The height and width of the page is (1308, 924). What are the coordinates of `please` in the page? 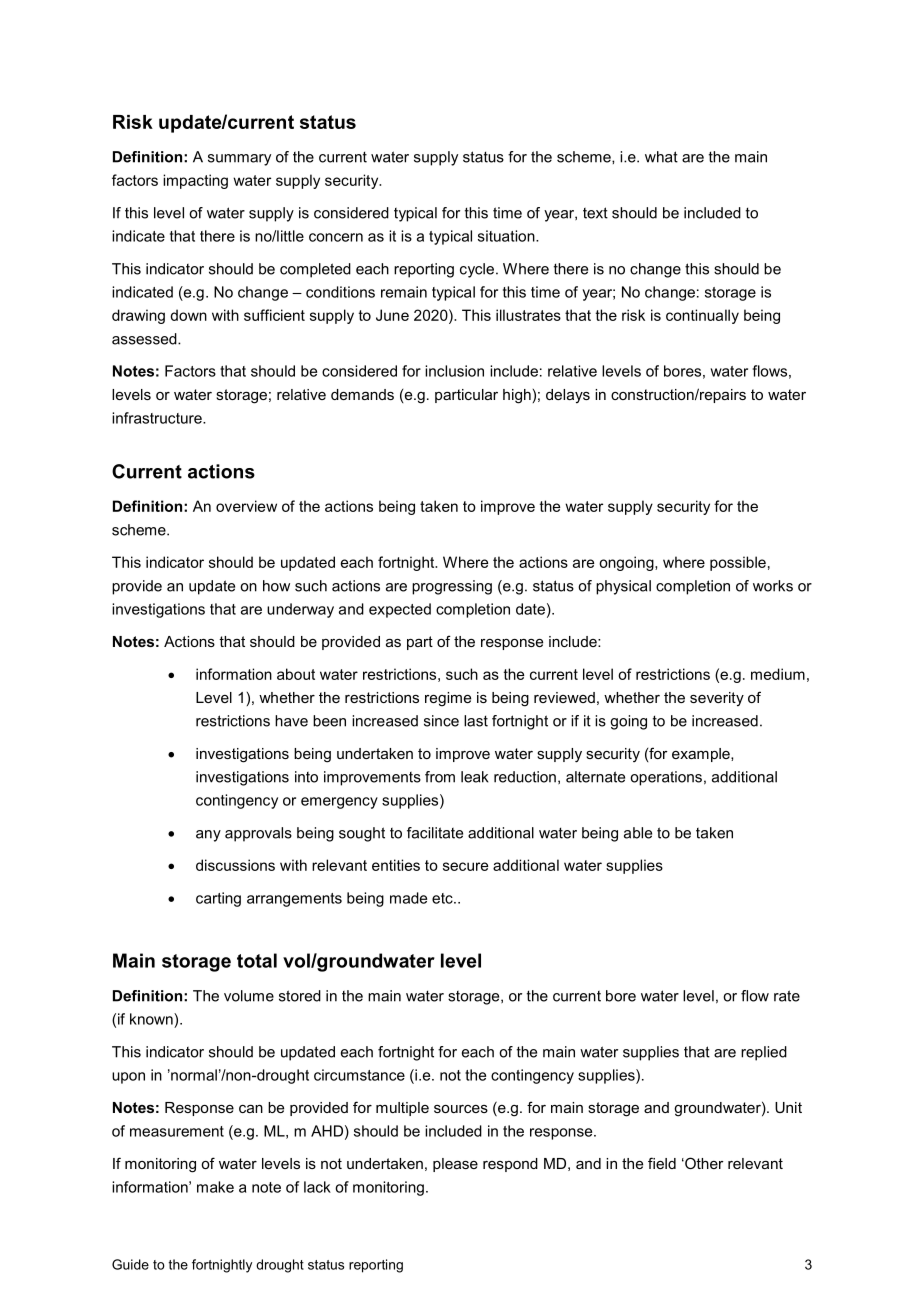 It's located at (455, 1165).
